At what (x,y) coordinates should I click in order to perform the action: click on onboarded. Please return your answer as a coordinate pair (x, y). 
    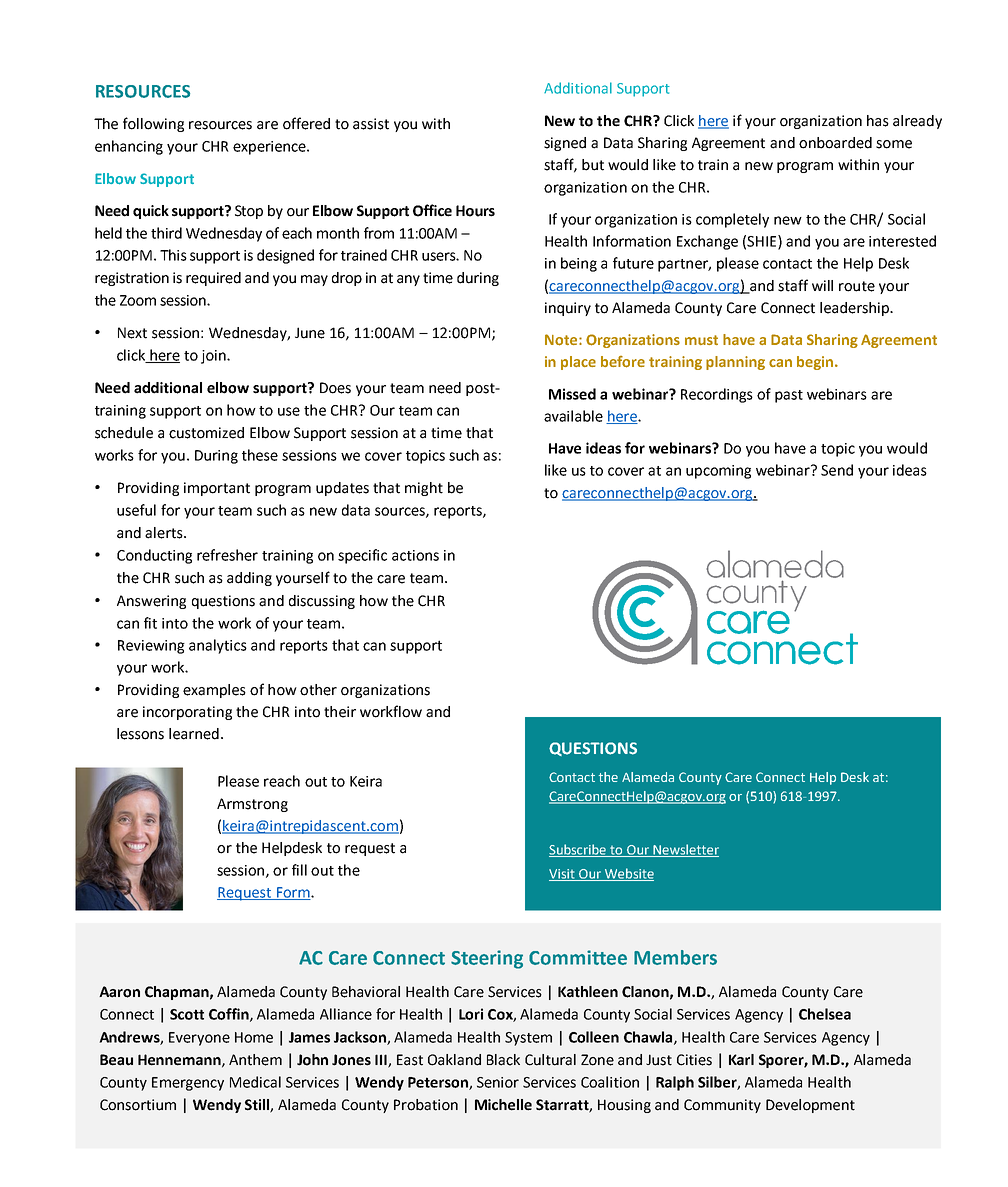
    Looking at the image, I should click on (835, 143).
